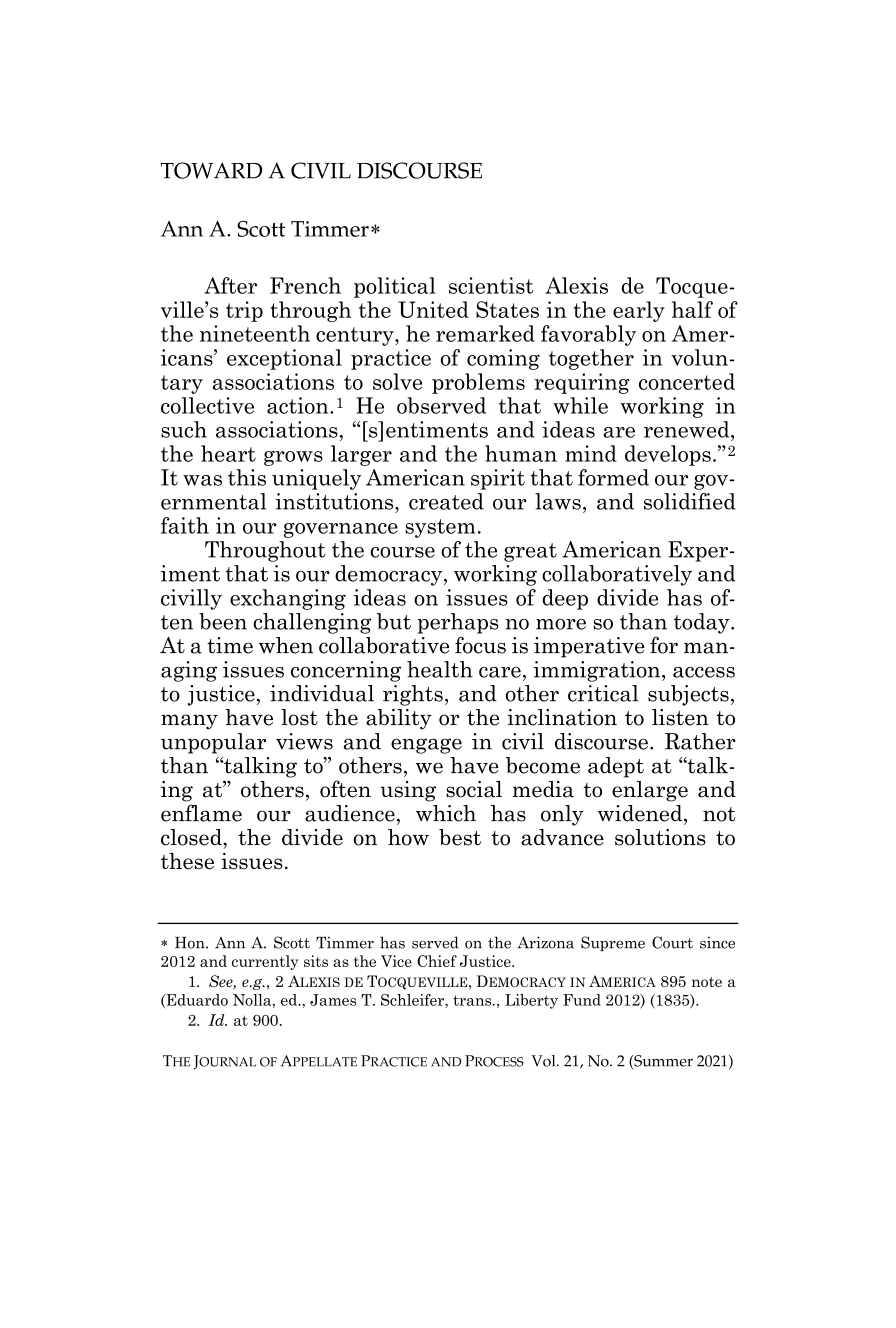  I want to click on created, so click(446, 501).
